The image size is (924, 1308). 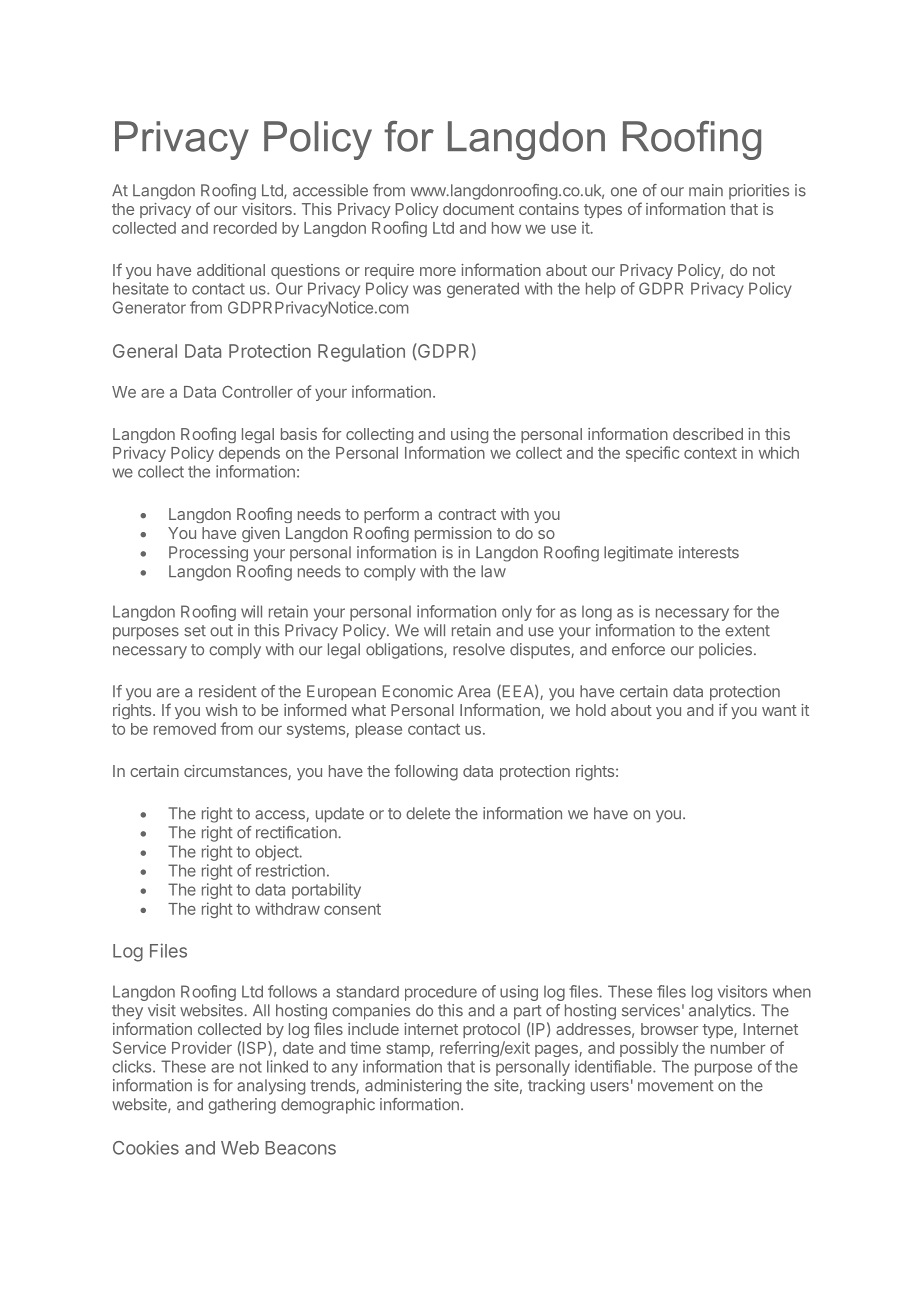 What do you see at coordinates (676, 1086) in the screenshot?
I see `movement` at bounding box center [676, 1086].
